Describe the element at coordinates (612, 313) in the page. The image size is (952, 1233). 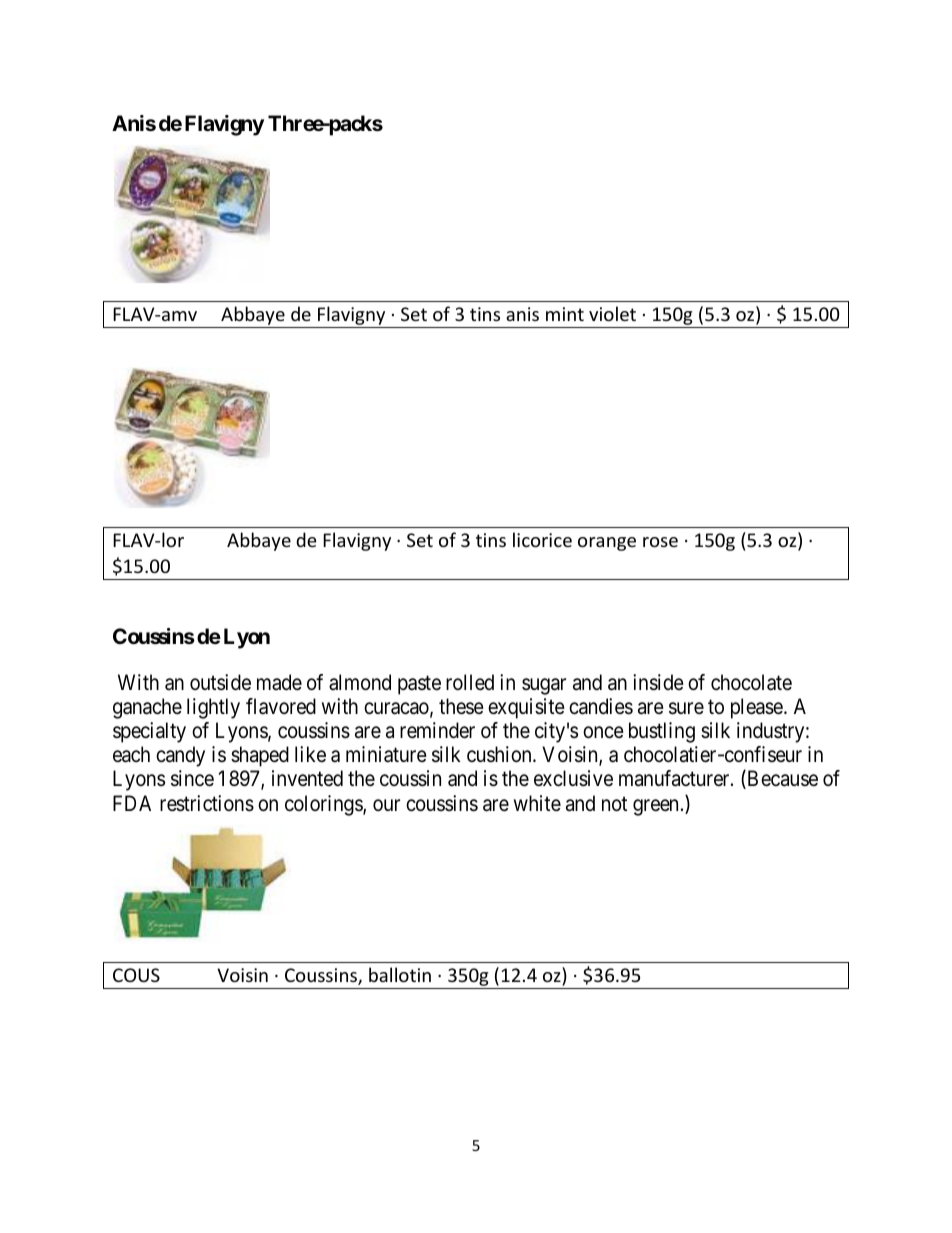
I see `violet` at that location.
